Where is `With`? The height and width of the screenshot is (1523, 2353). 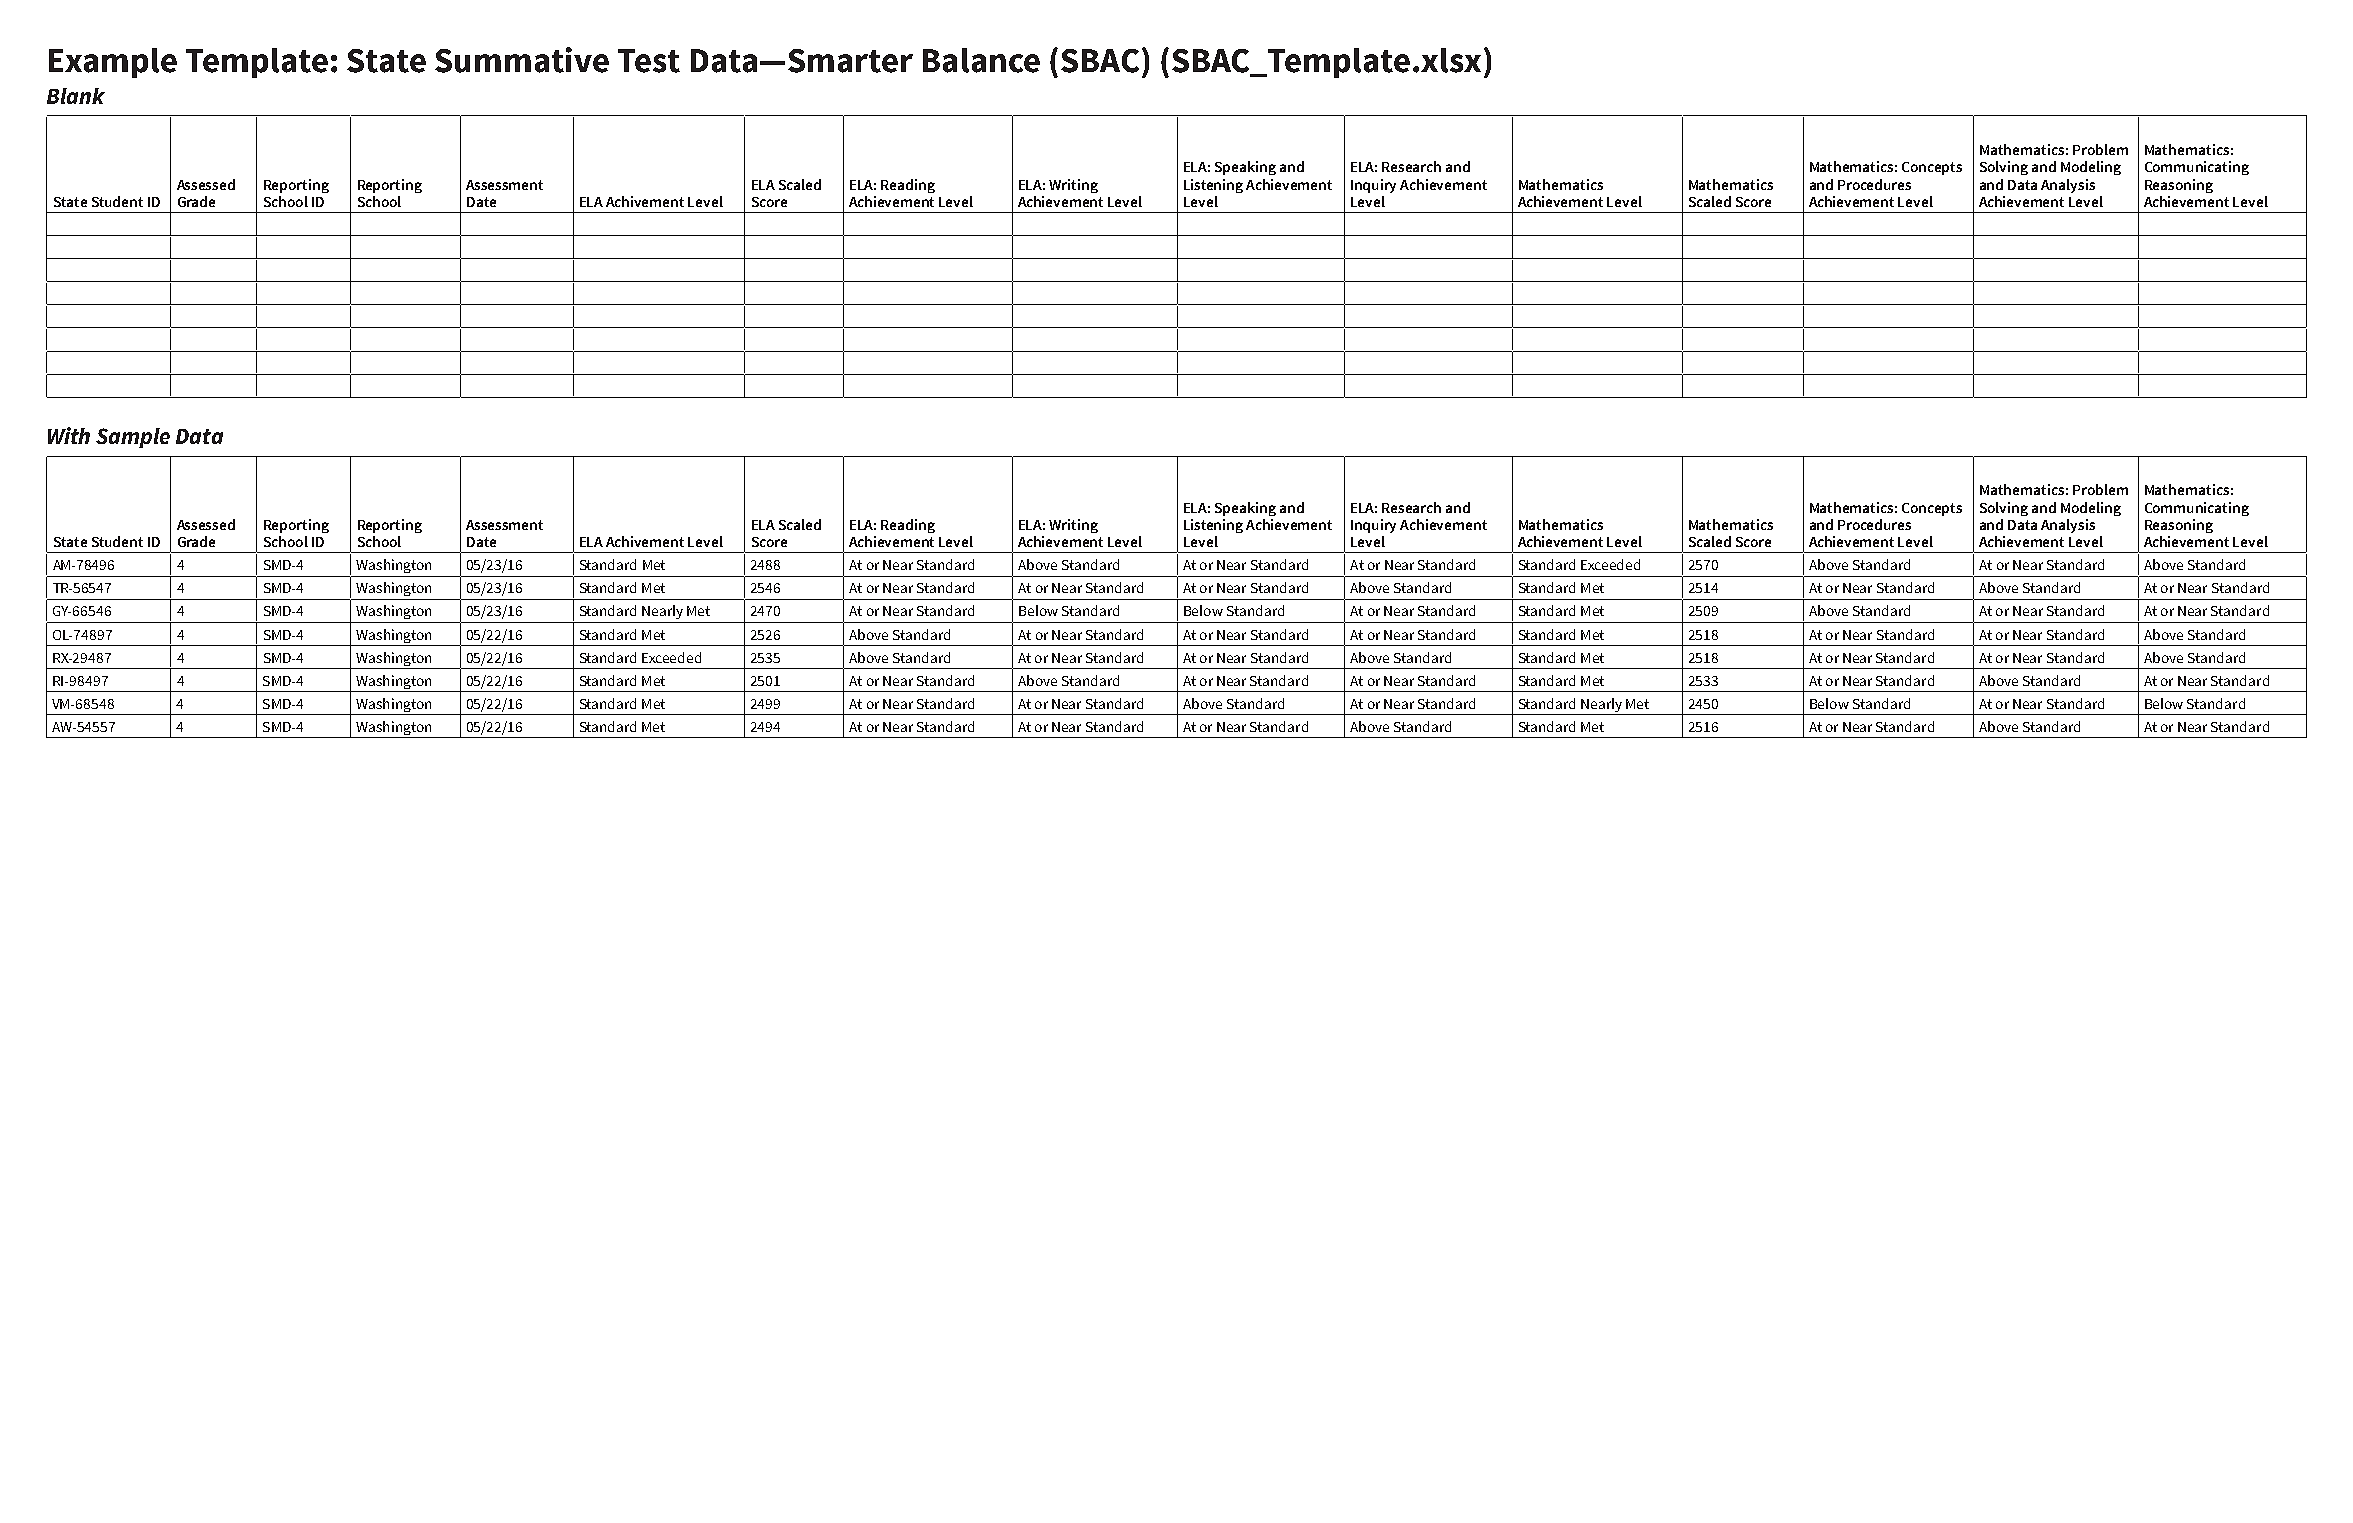
With is located at coordinates (69, 435).
